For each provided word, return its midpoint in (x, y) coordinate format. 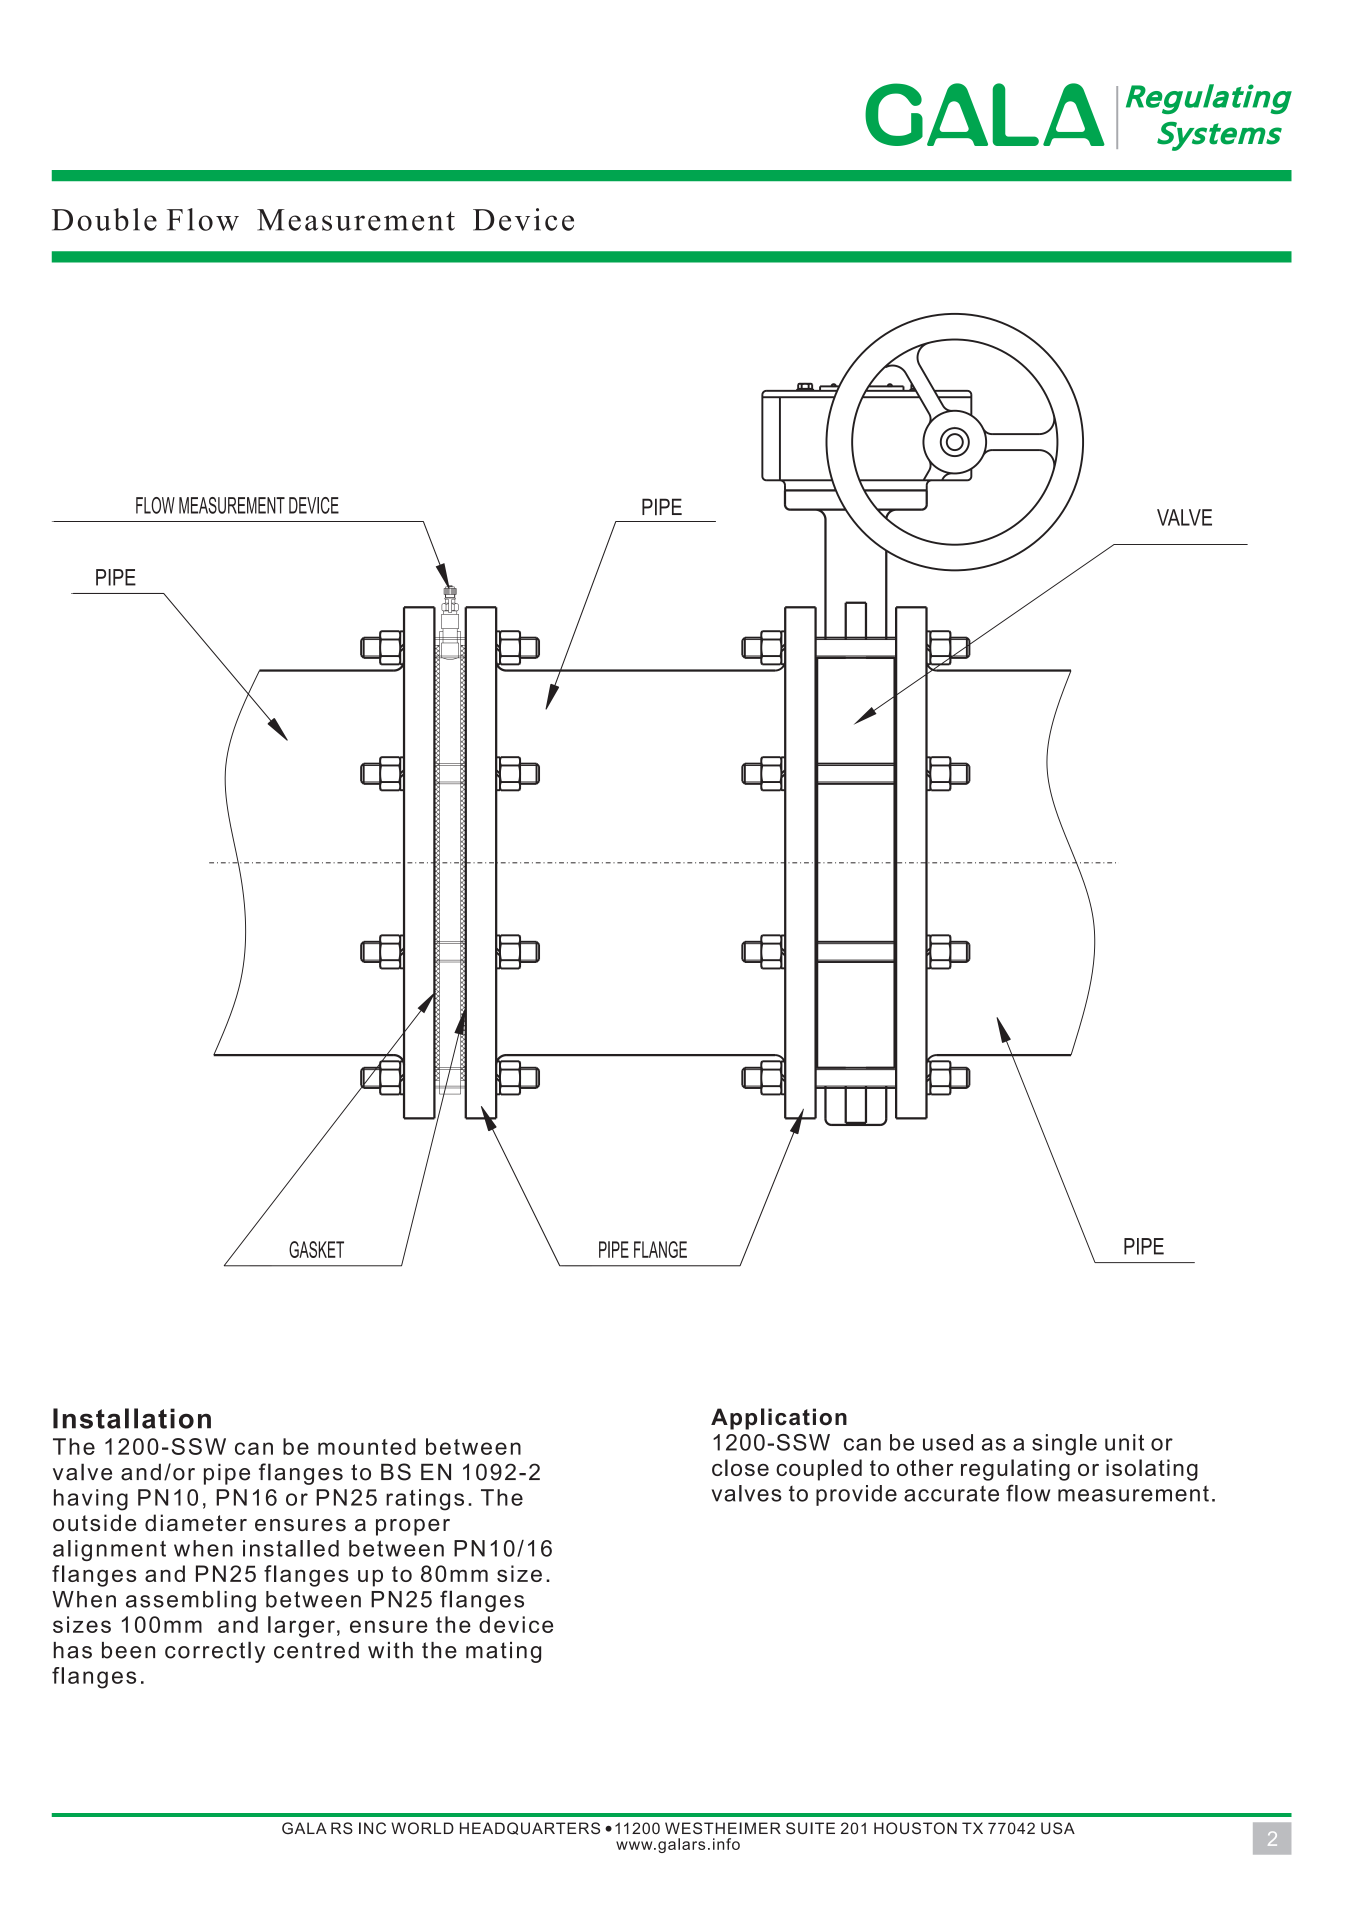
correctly (215, 1652)
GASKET (316, 1249)
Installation (132, 1418)
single (1064, 1444)
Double (104, 219)
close (740, 1467)
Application (779, 1419)
